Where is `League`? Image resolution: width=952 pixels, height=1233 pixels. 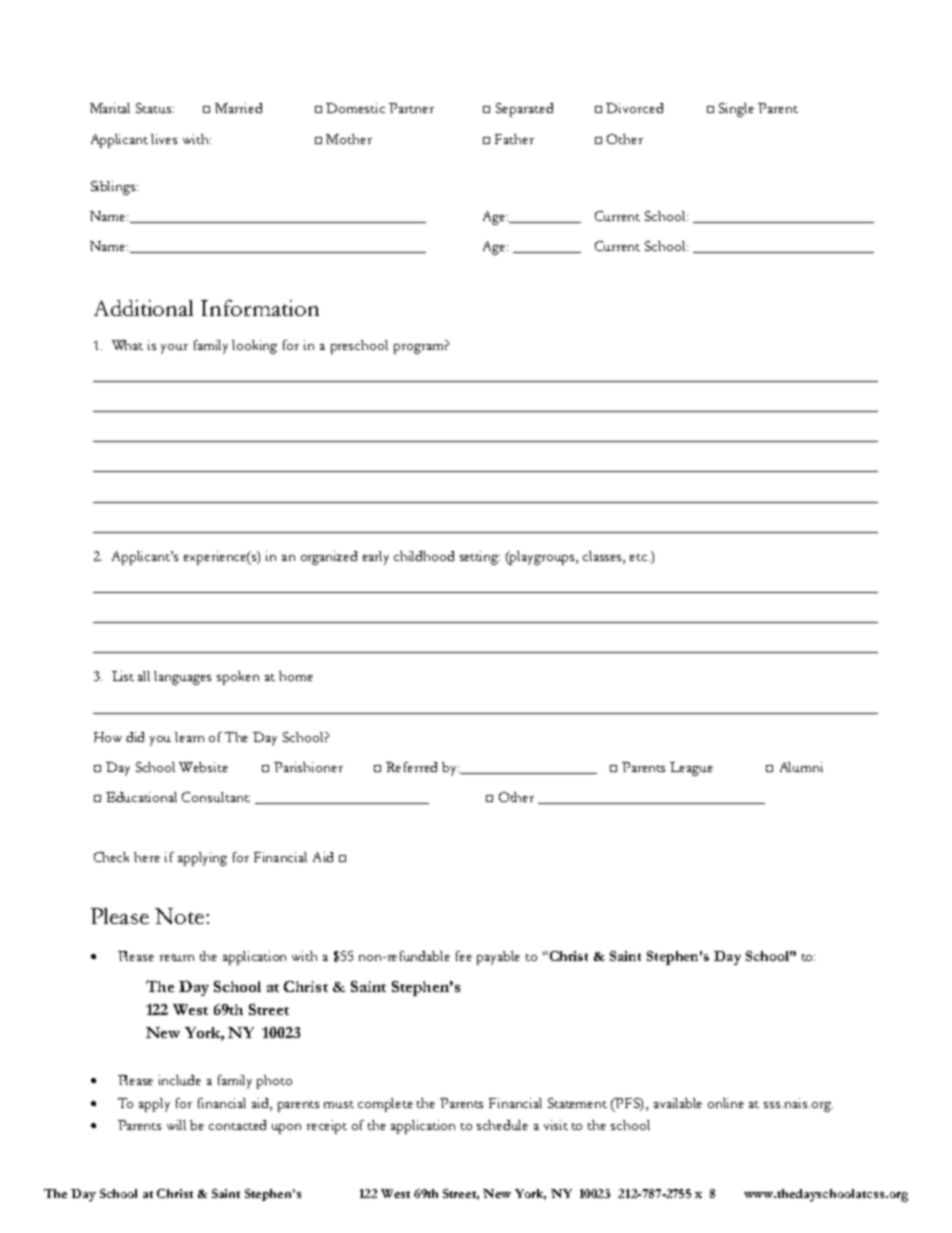
League is located at coordinates (691, 769).
